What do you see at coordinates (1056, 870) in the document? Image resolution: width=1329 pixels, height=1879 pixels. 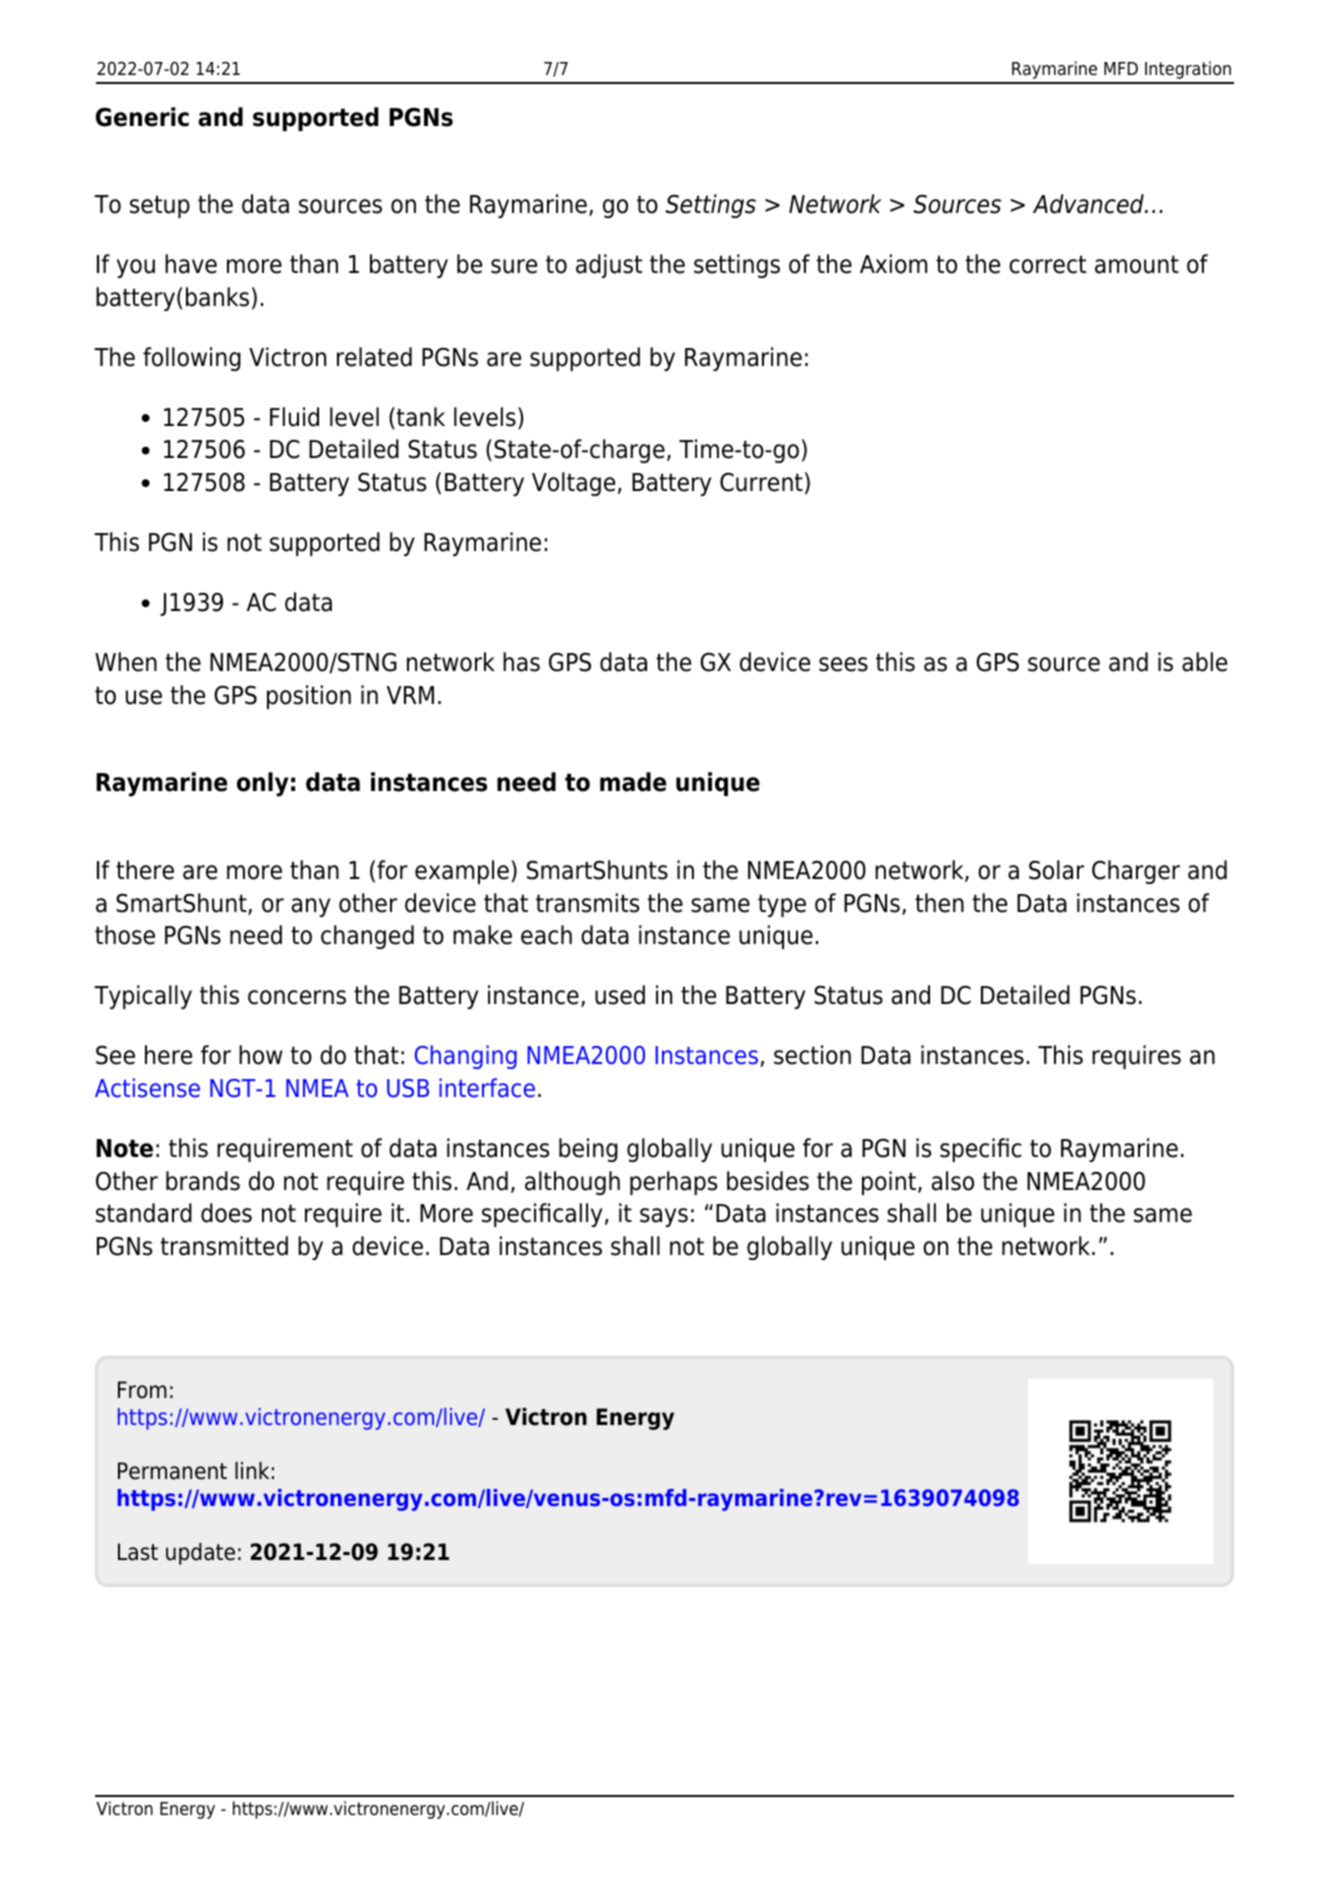 I see `Solar` at bounding box center [1056, 870].
